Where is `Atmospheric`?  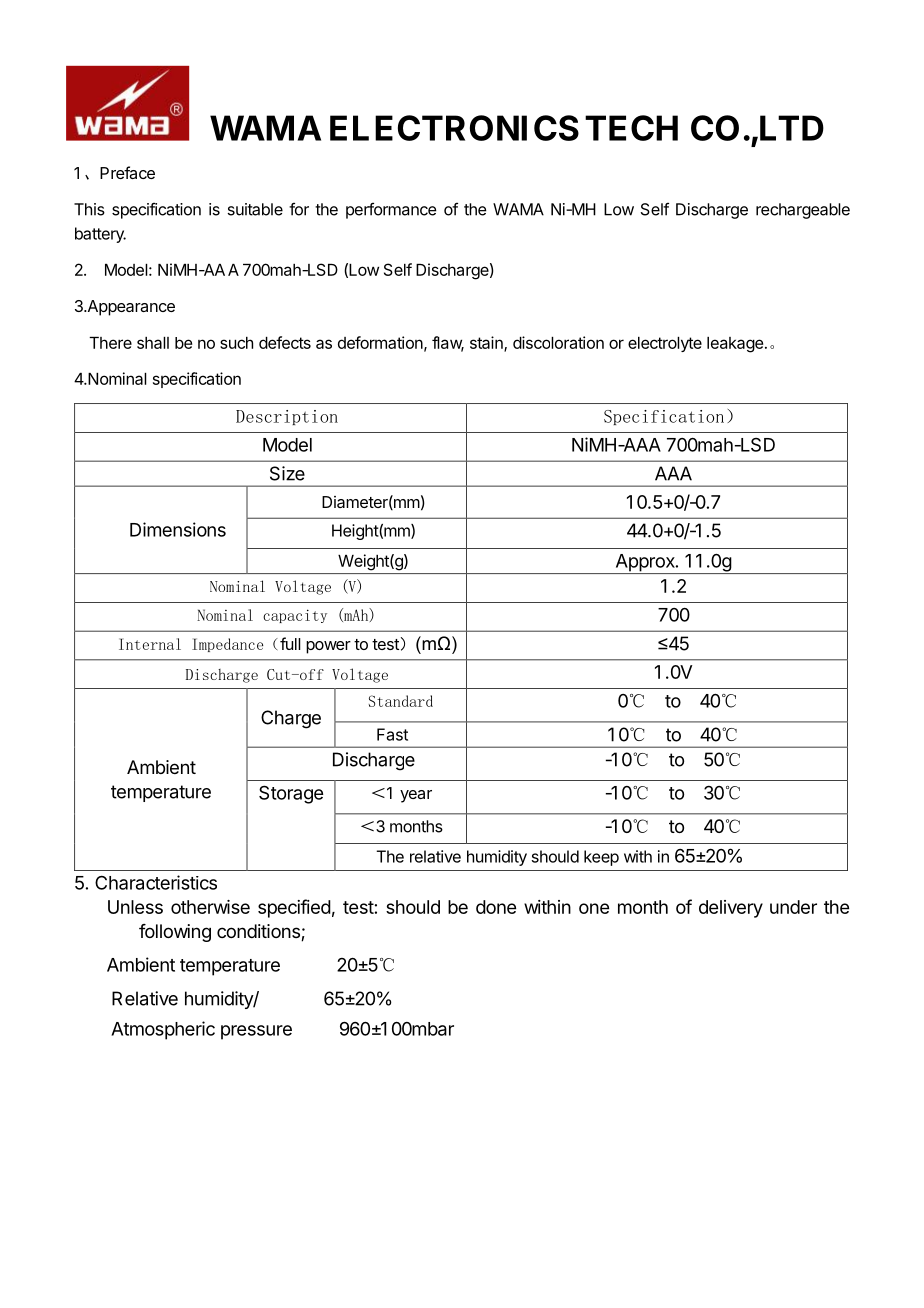
Atmospheric is located at coordinates (163, 1030).
